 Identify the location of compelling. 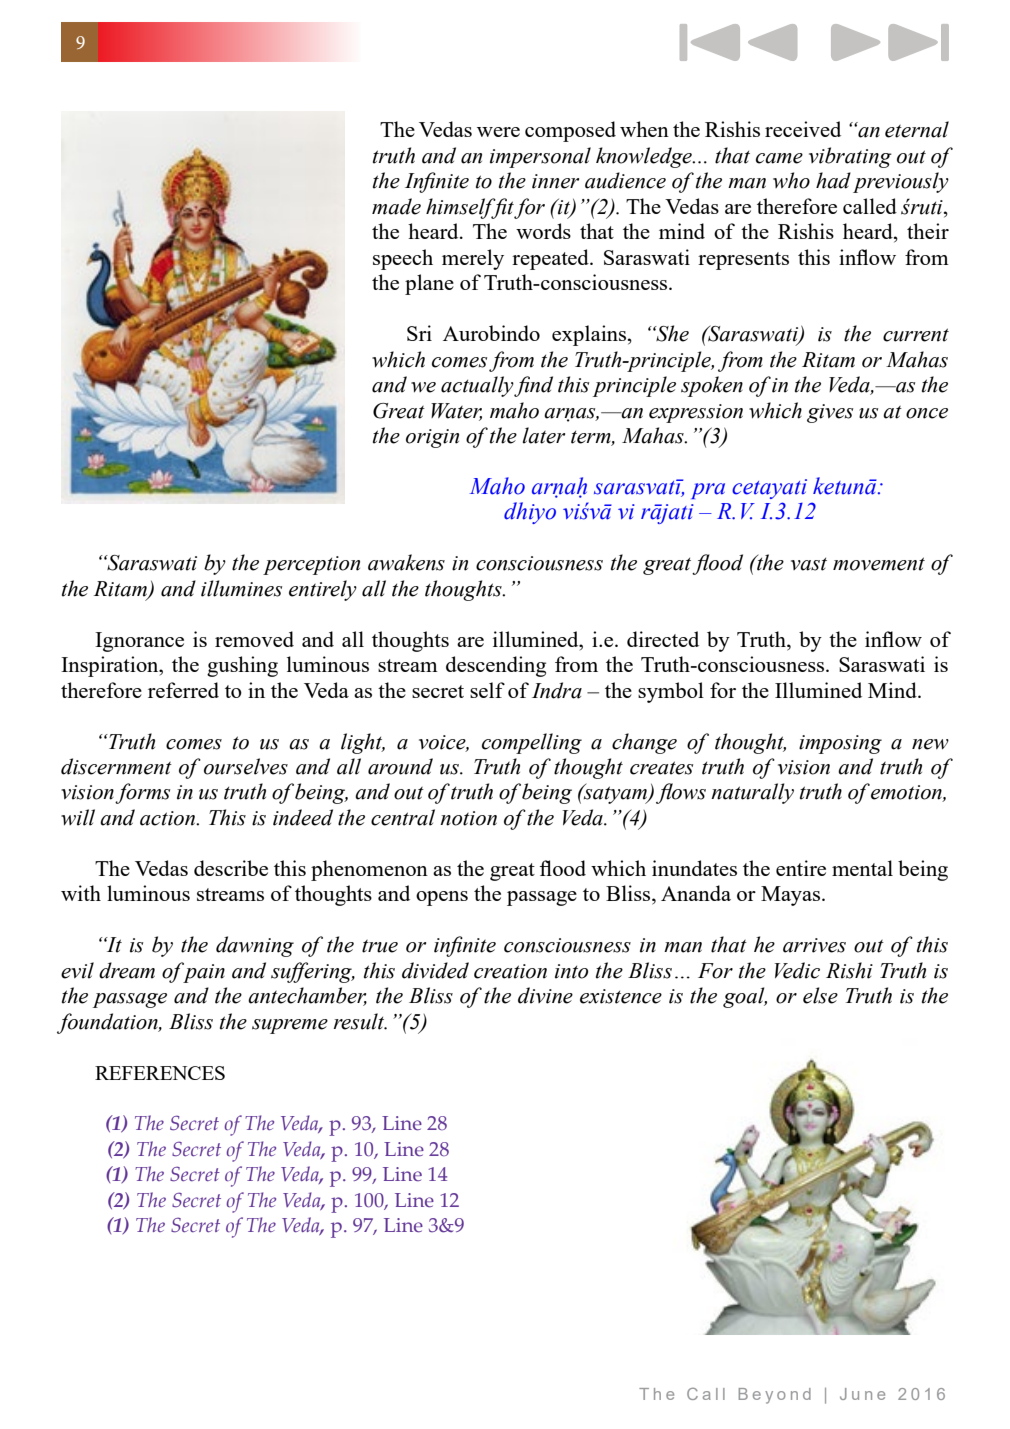
(532, 743).
